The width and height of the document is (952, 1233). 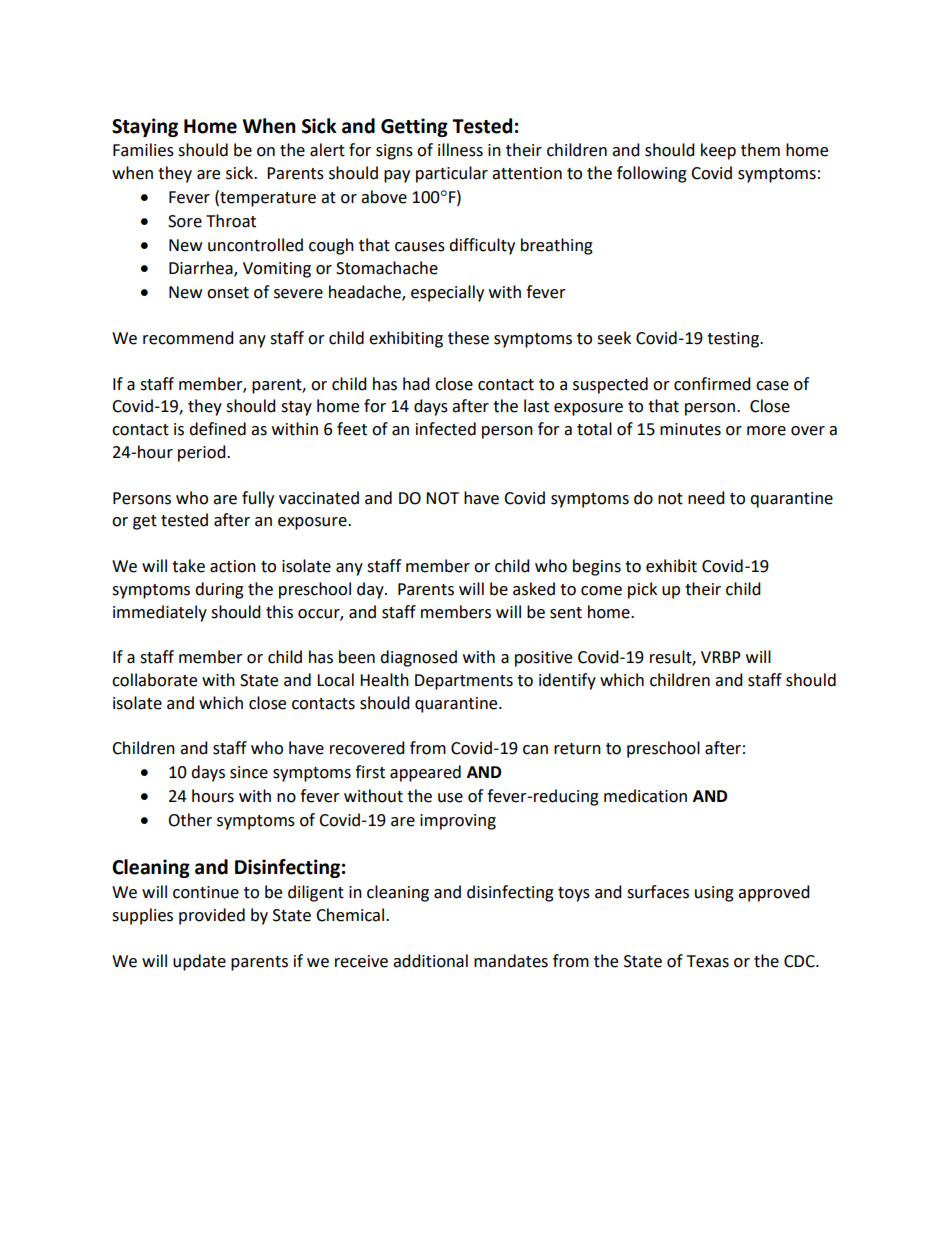 I want to click on Texas, so click(x=708, y=961).
